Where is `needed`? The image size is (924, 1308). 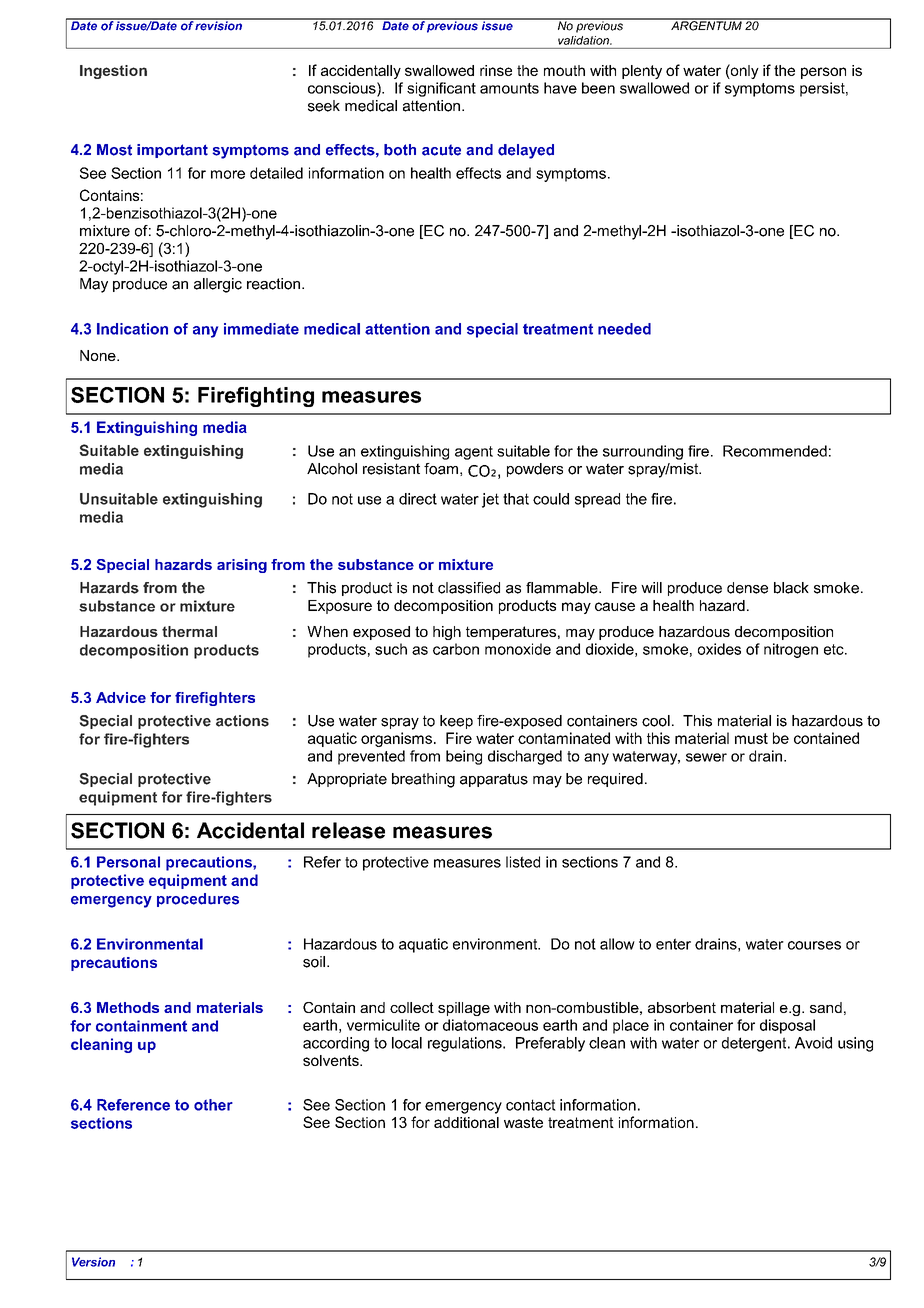 needed is located at coordinates (624, 329).
